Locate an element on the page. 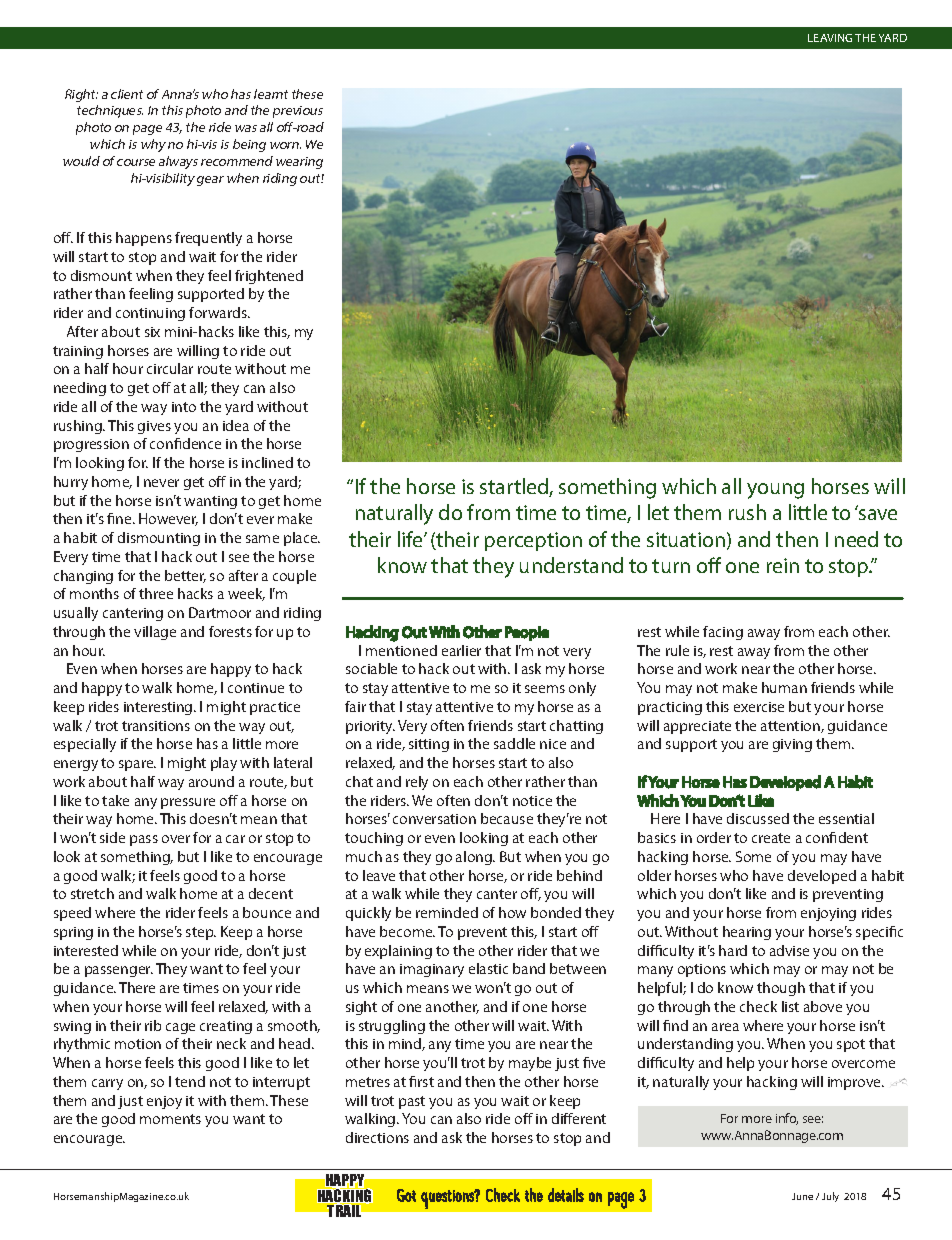  moments is located at coordinates (170, 1119).
